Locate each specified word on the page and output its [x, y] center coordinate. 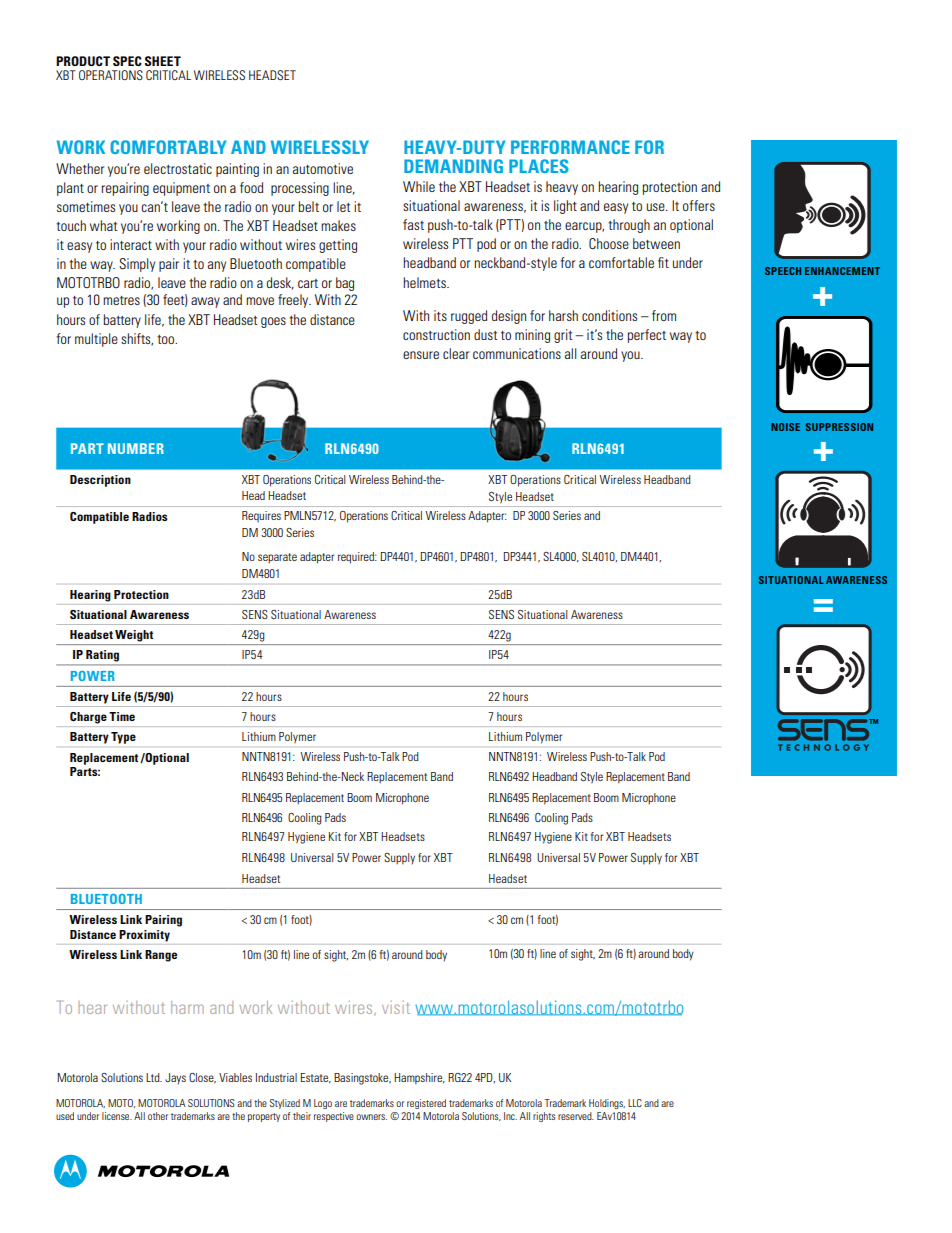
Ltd [154, 1077]
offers [699, 205]
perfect [647, 336]
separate [277, 558]
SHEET [163, 61]
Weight [134, 636]
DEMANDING [453, 166]
